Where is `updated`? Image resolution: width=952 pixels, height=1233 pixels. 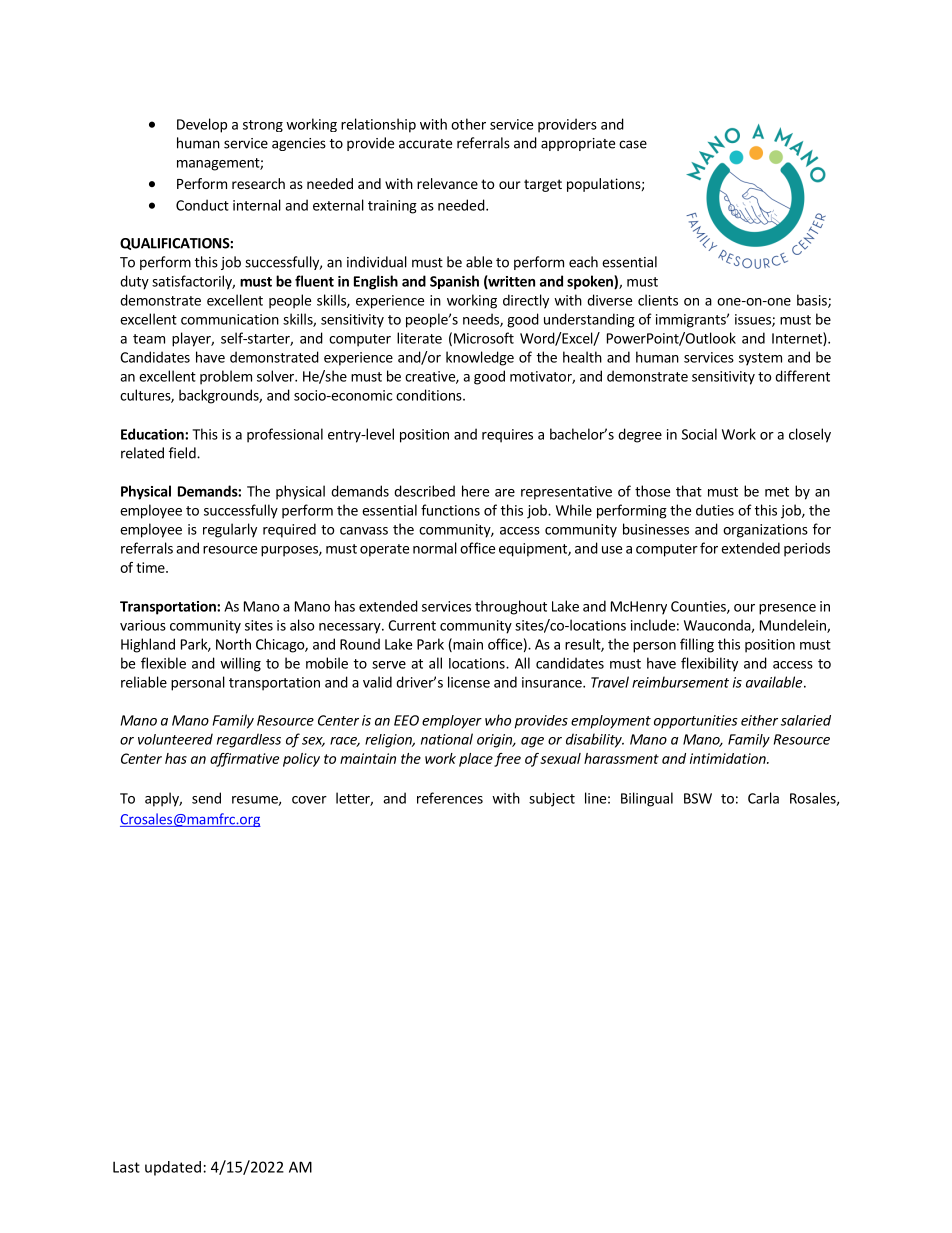
updated is located at coordinates (173, 1168).
